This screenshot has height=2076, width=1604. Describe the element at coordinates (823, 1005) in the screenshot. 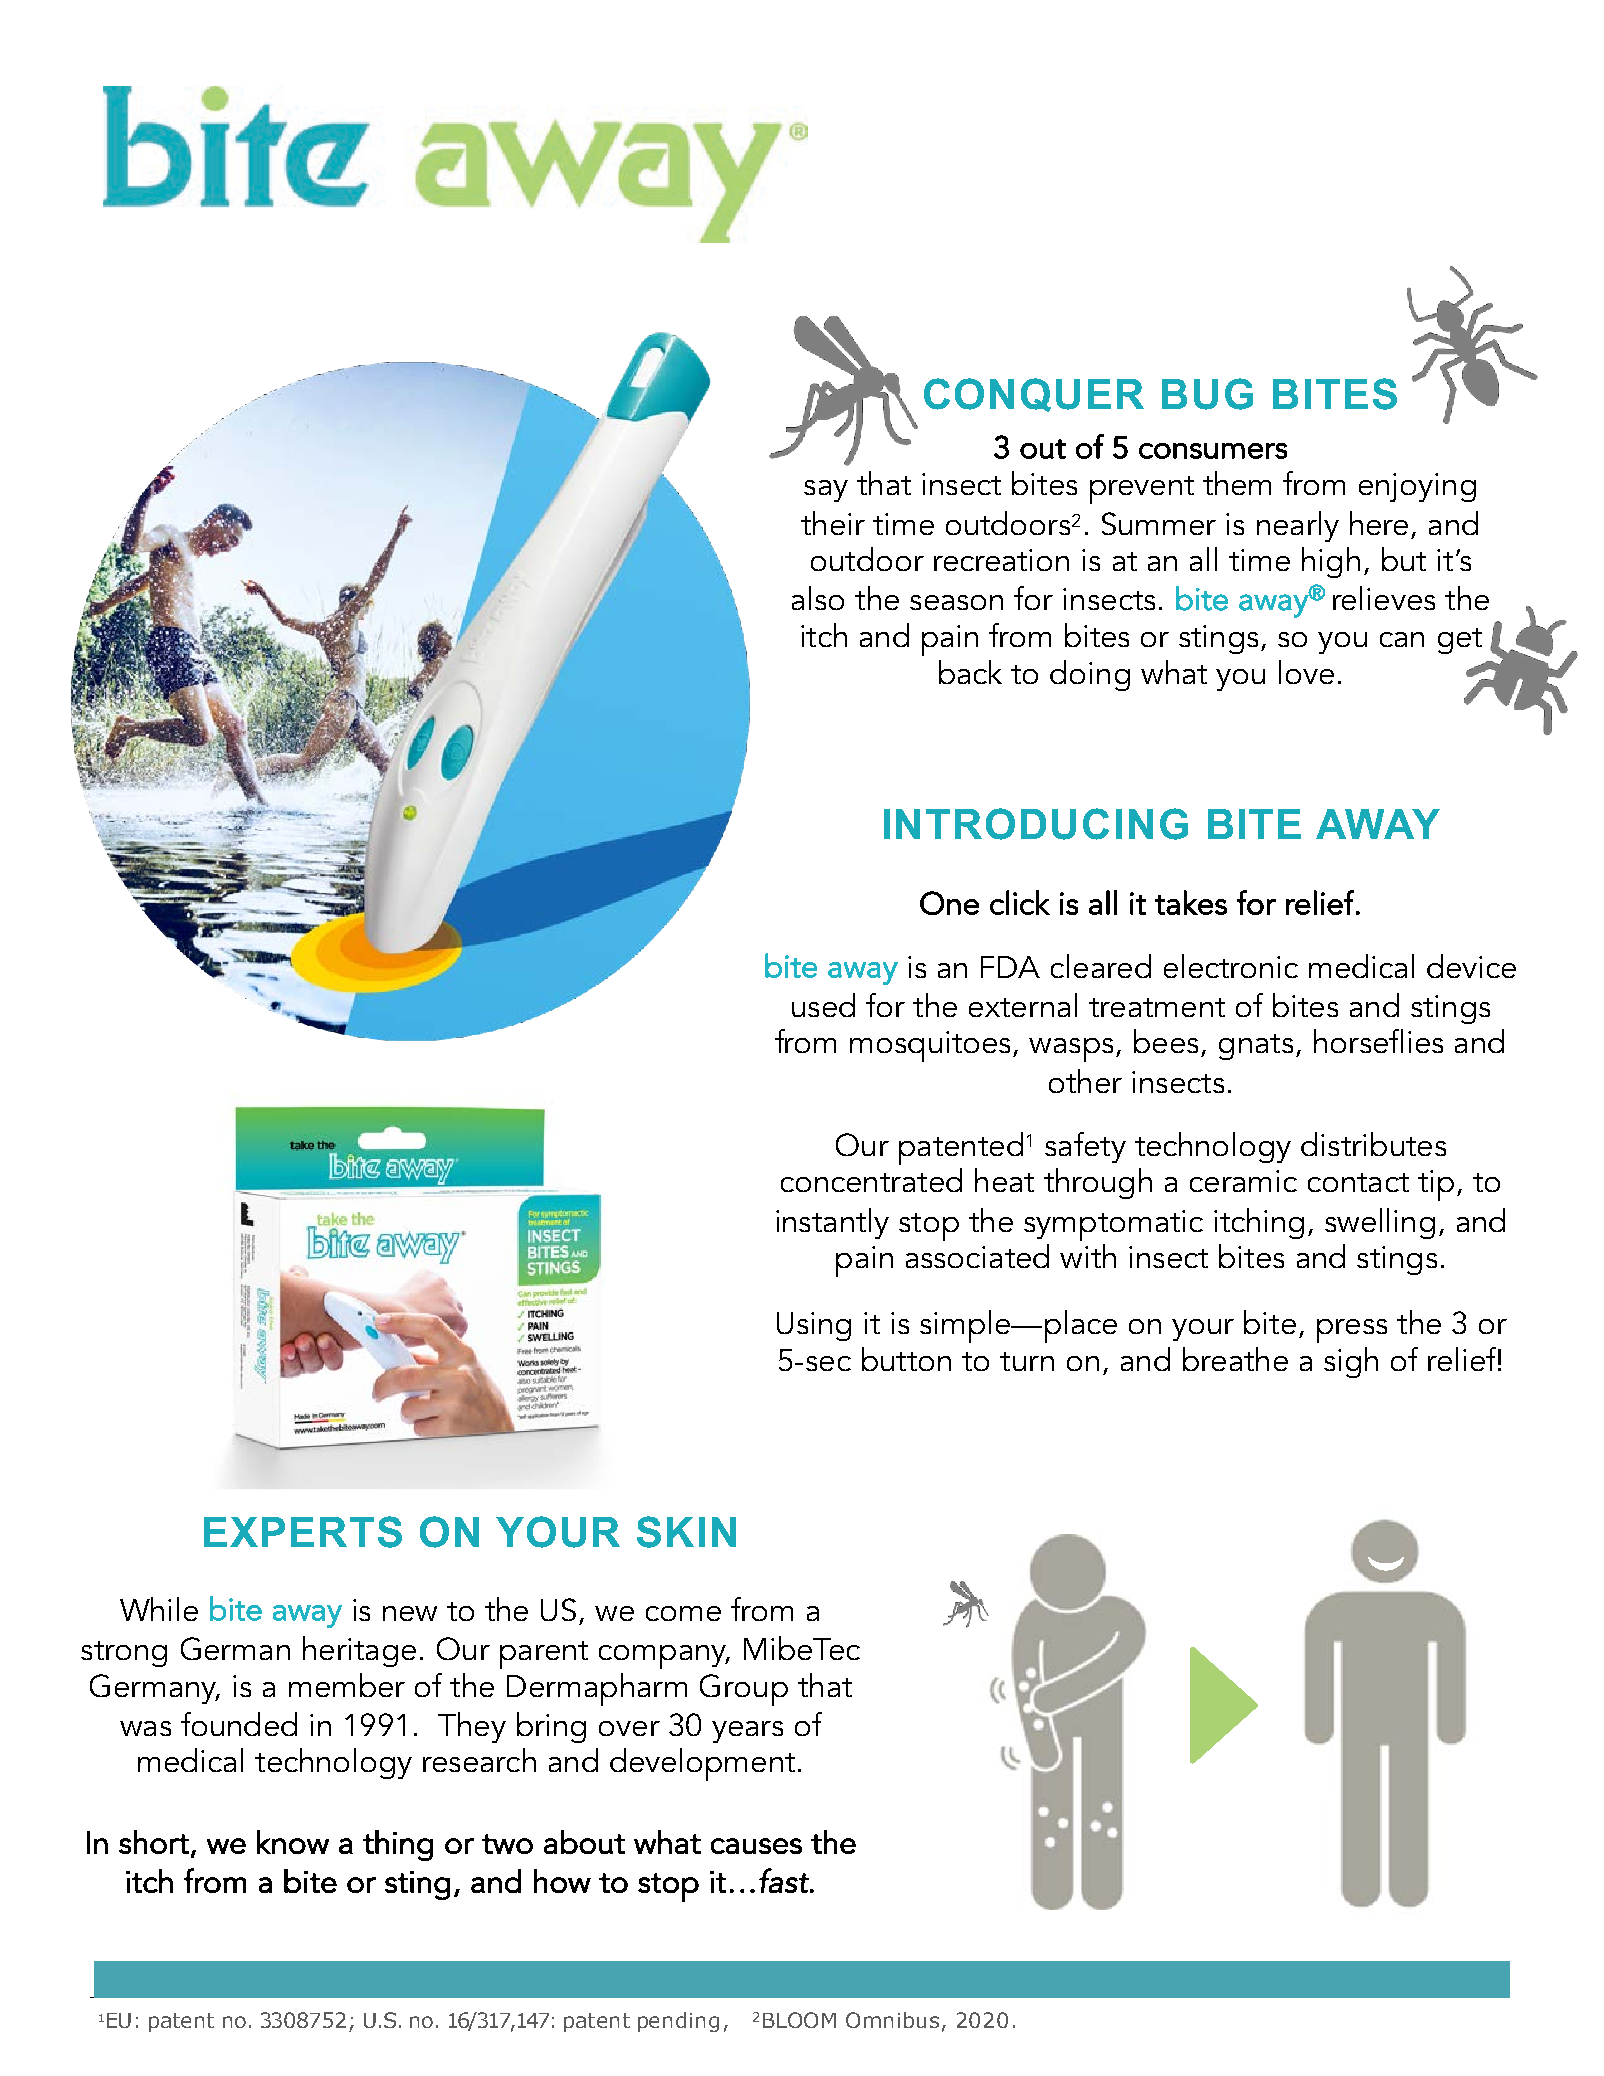

I see `used` at that location.
